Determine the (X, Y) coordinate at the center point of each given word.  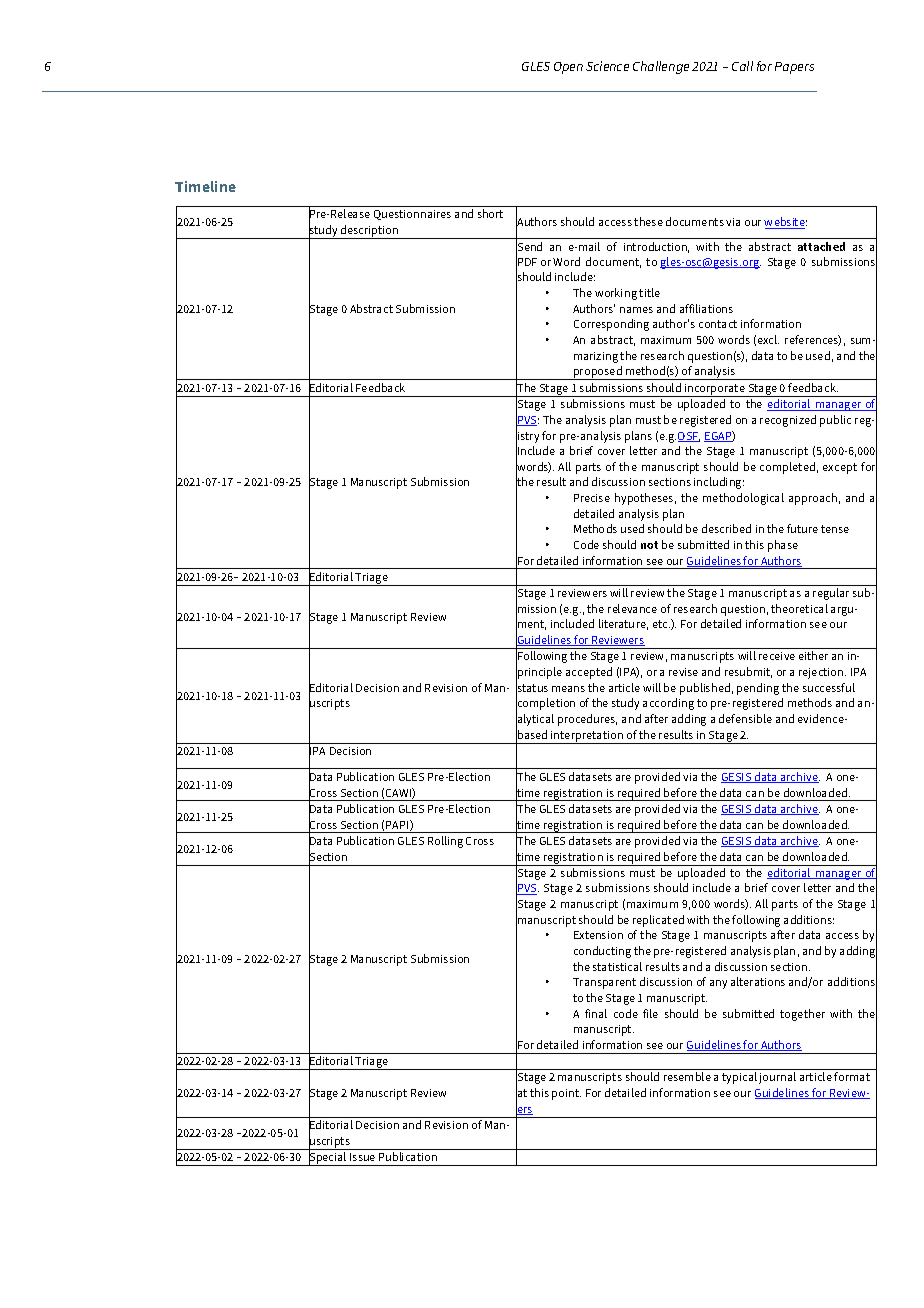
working (616, 294)
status (532, 688)
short (490, 213)
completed (787, 468)
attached (821, 246)
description (370, 232)
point (566, 1094)
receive (777, 656)
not (649, 545)
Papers (794, 68)
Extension (598, 935)
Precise (592, 498)
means (568, 689)
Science (607, 66)
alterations (758, 981)
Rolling (445, 842)
